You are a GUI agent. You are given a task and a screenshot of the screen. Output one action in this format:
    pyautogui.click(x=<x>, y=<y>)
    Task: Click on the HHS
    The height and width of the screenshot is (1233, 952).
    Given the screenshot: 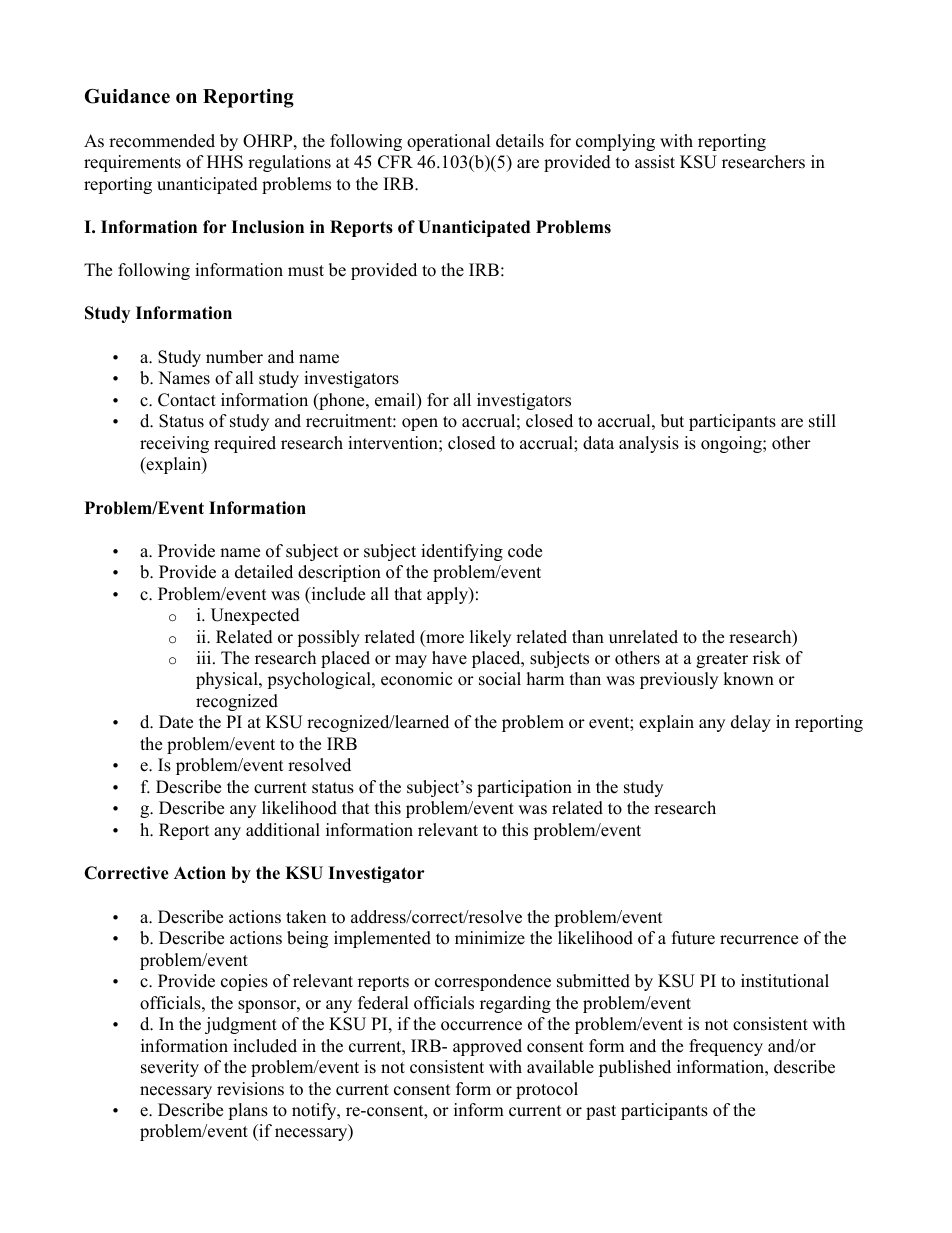 What is the action you would take?
    pyautogui.click(x=225, y=162)
